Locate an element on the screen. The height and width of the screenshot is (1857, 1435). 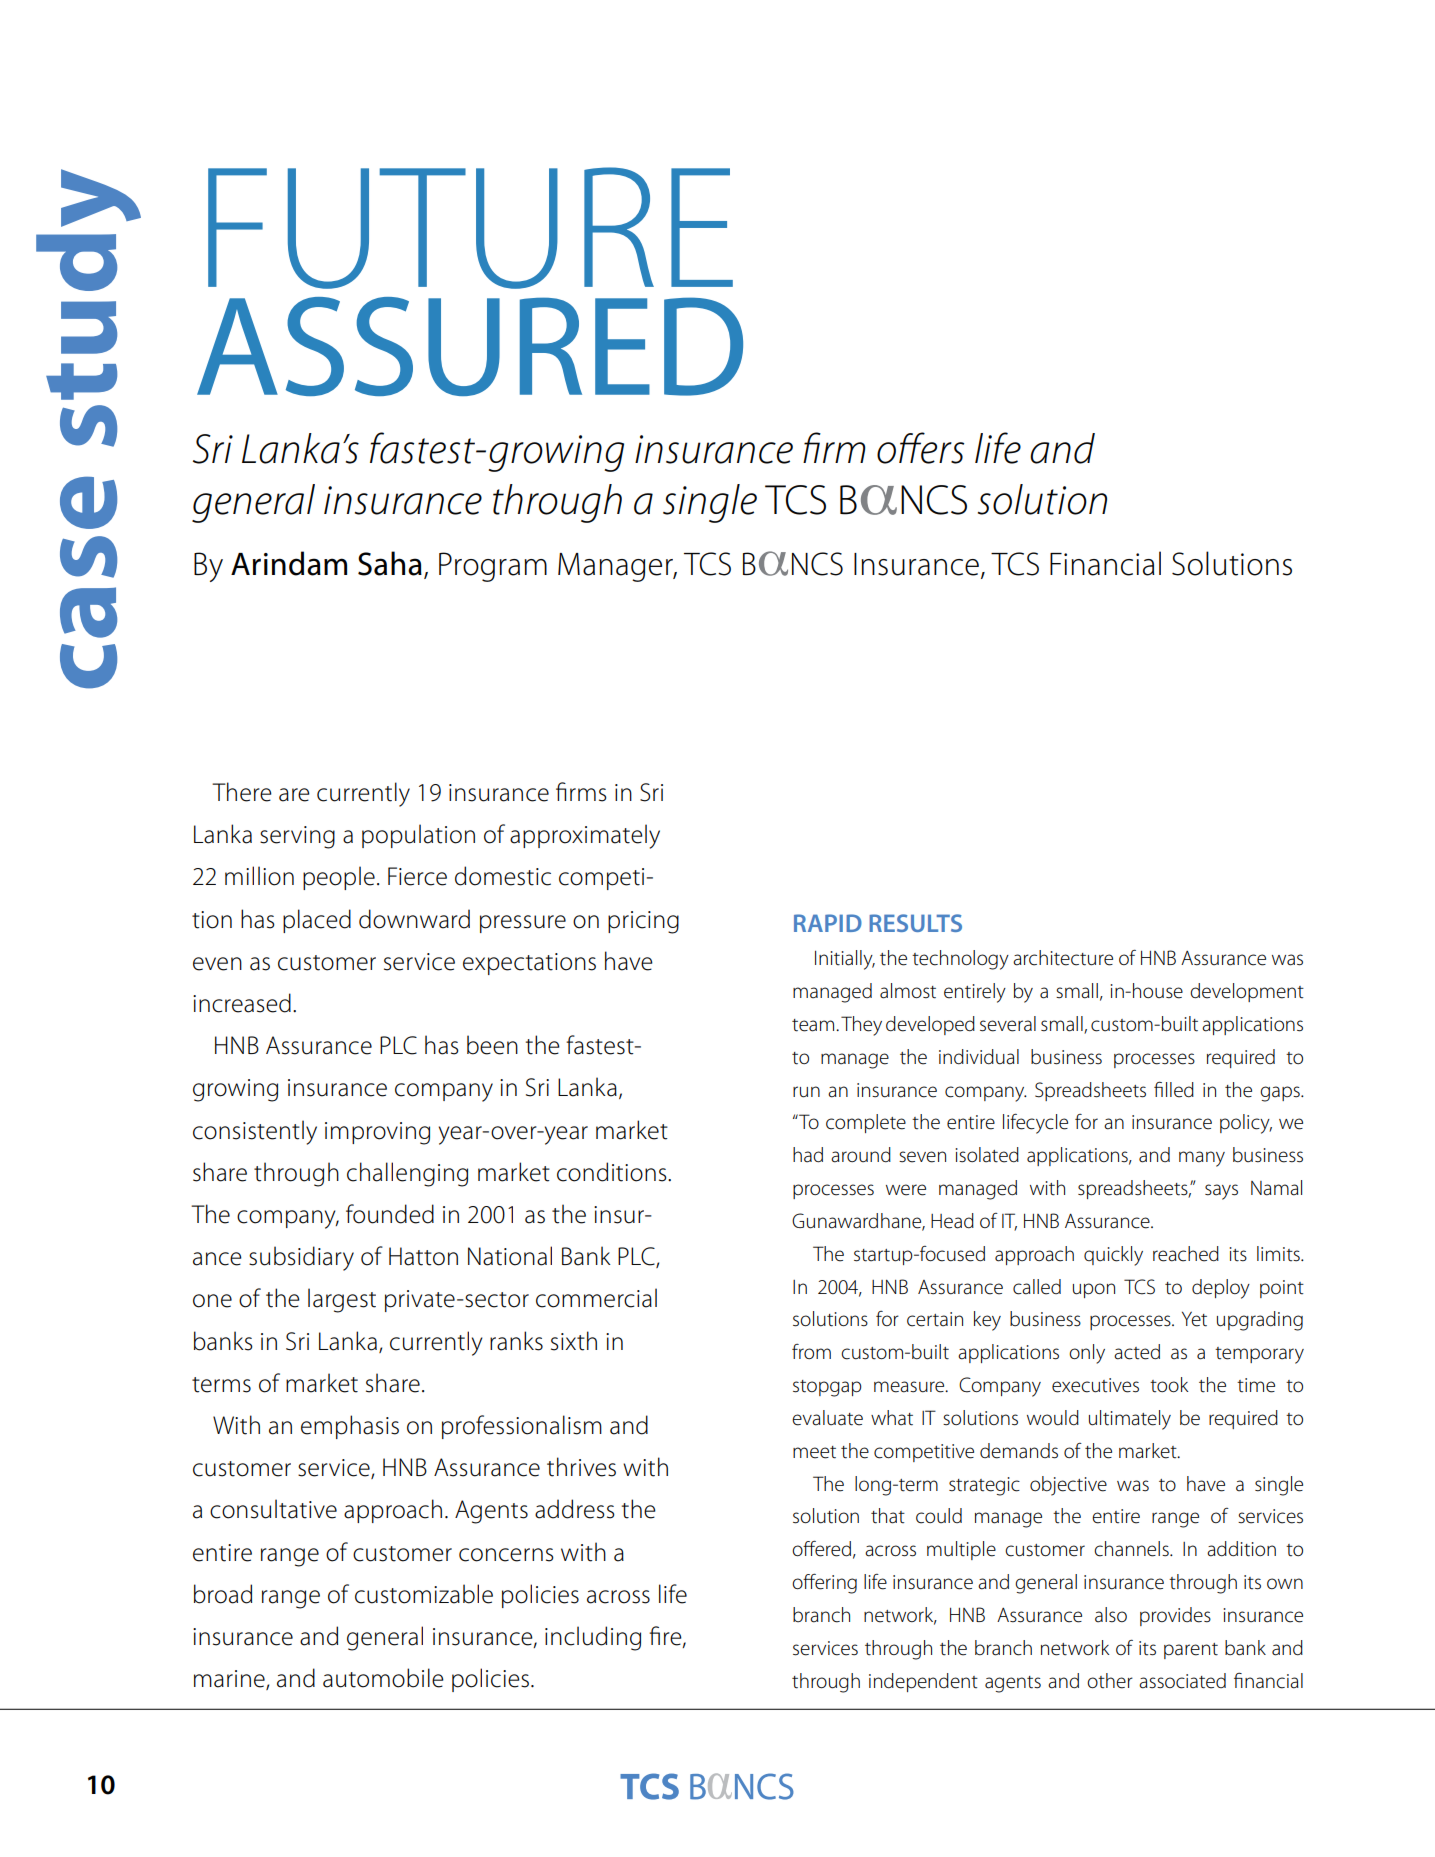
automobile is located at coordinates (383, 1678).
